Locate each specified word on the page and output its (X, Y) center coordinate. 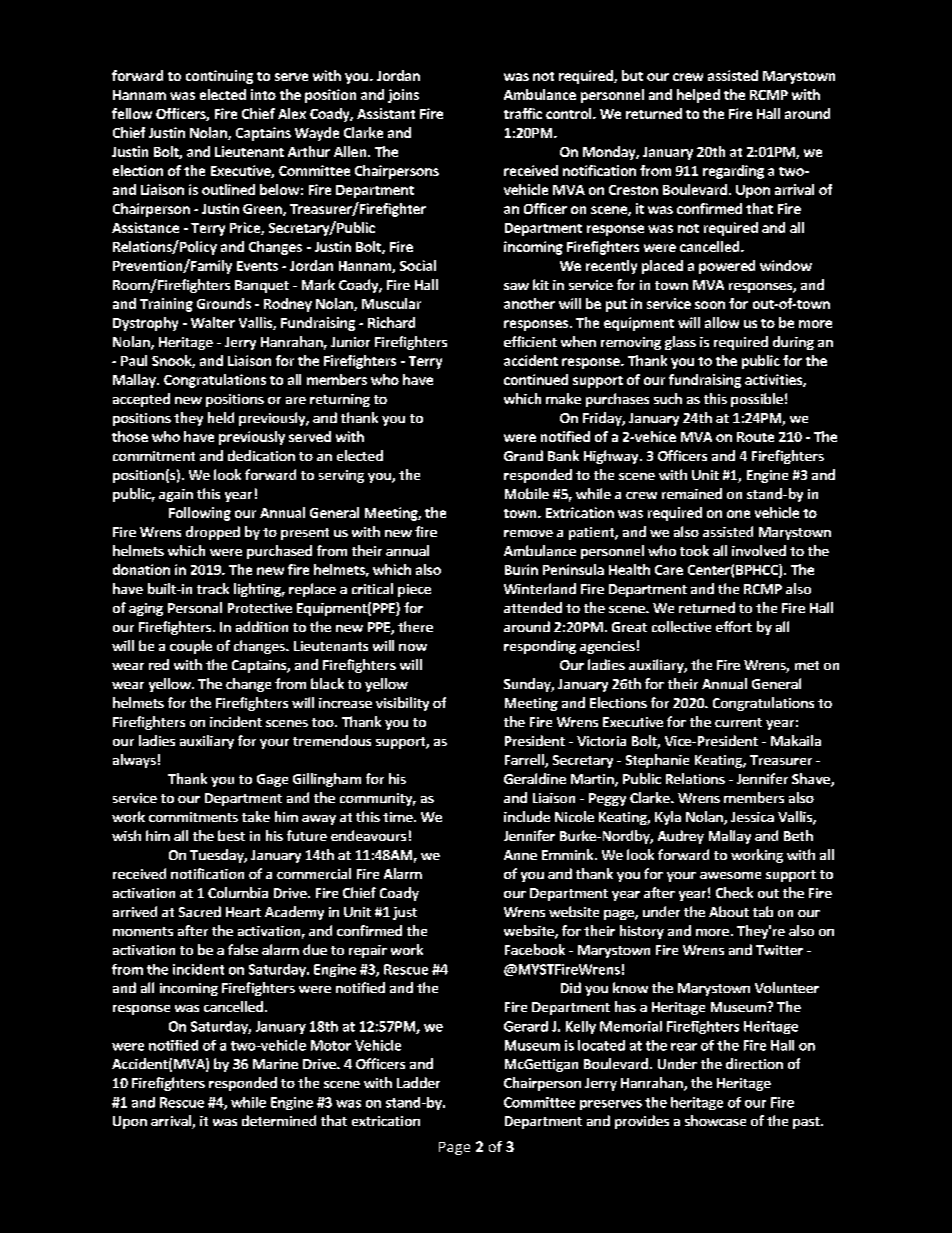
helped (698, 96)
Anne (520, 855)
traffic (523, 113)
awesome (730, 875)
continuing (219, 77)
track (213, 588)
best (231, 835)
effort (734, 626)
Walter (213, 322)
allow (722, 322)
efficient (530, 341)
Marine (275, 1064)
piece (414, 590)
